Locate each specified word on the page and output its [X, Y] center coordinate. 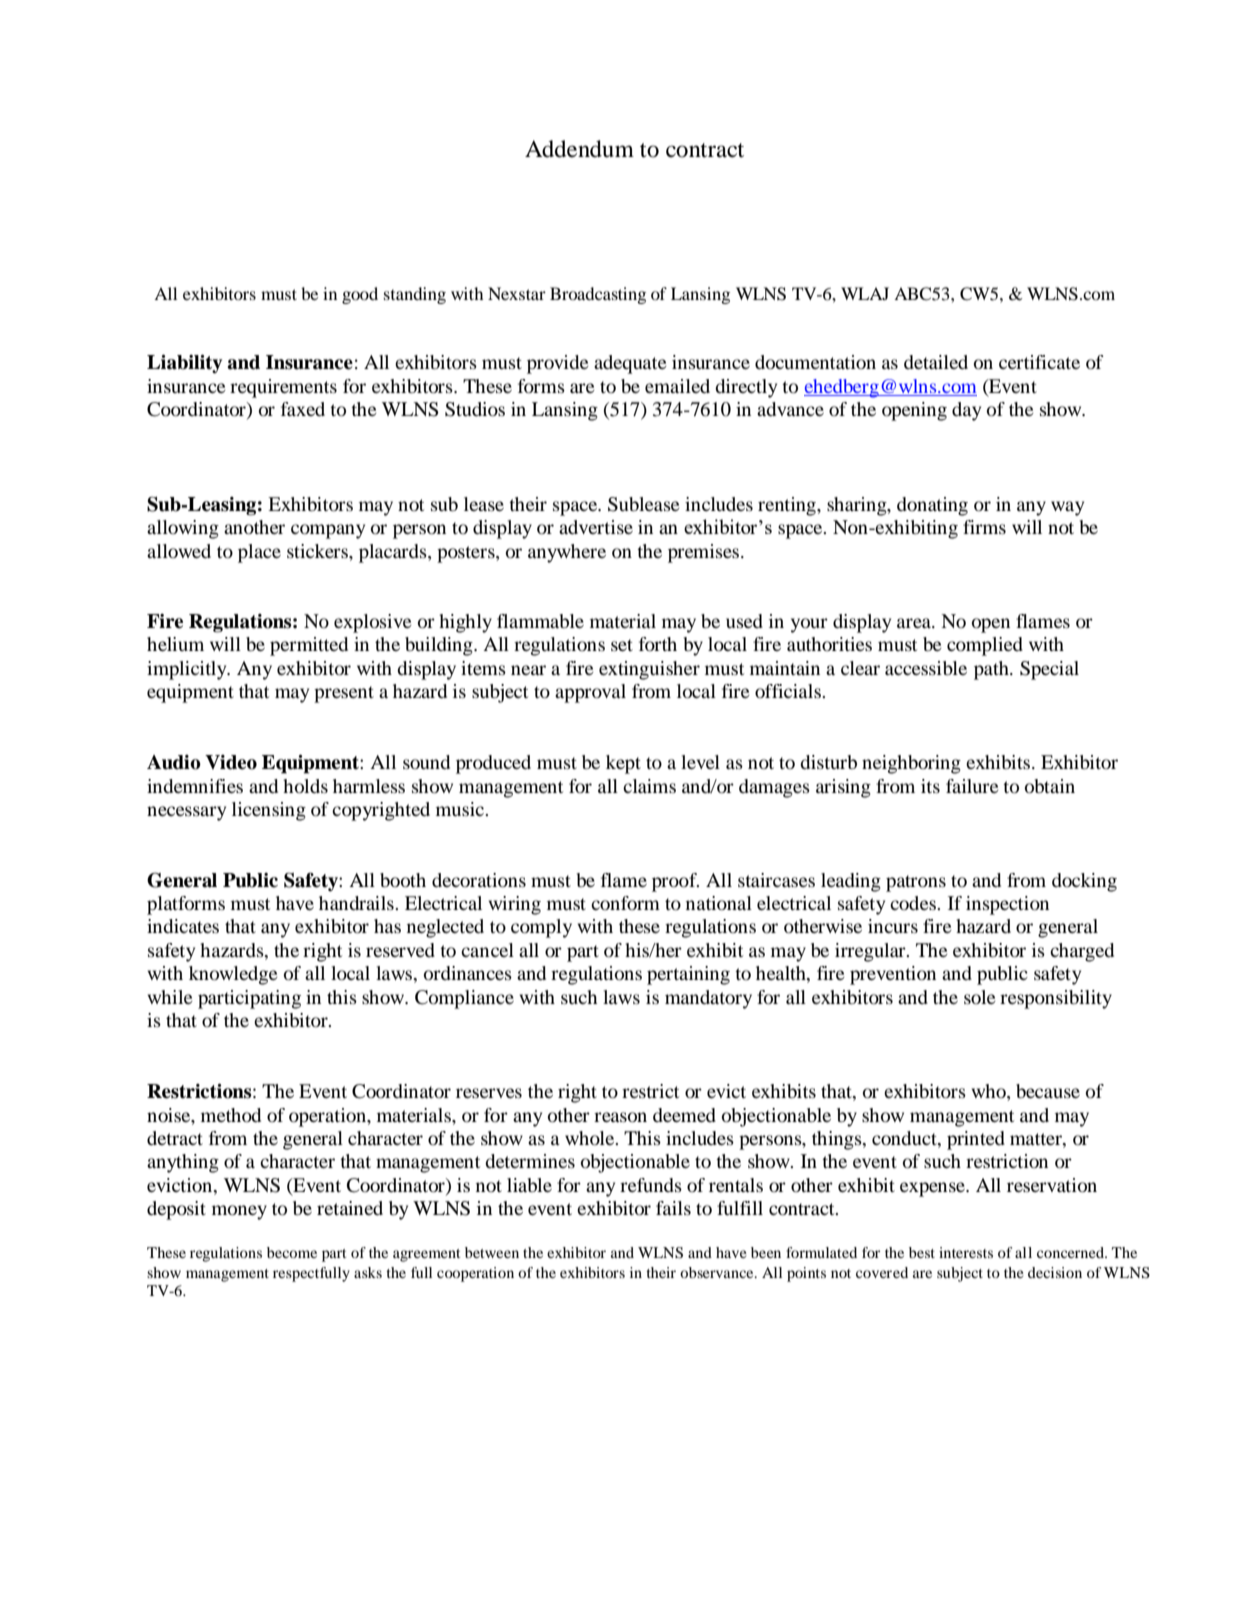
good [360, 295]
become [292, 1252]
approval [590, 693]
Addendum [579, 149]
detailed [936, 362]
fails [673, 1208]
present [344, 694]
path [992, 670]
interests [966, 1252]
